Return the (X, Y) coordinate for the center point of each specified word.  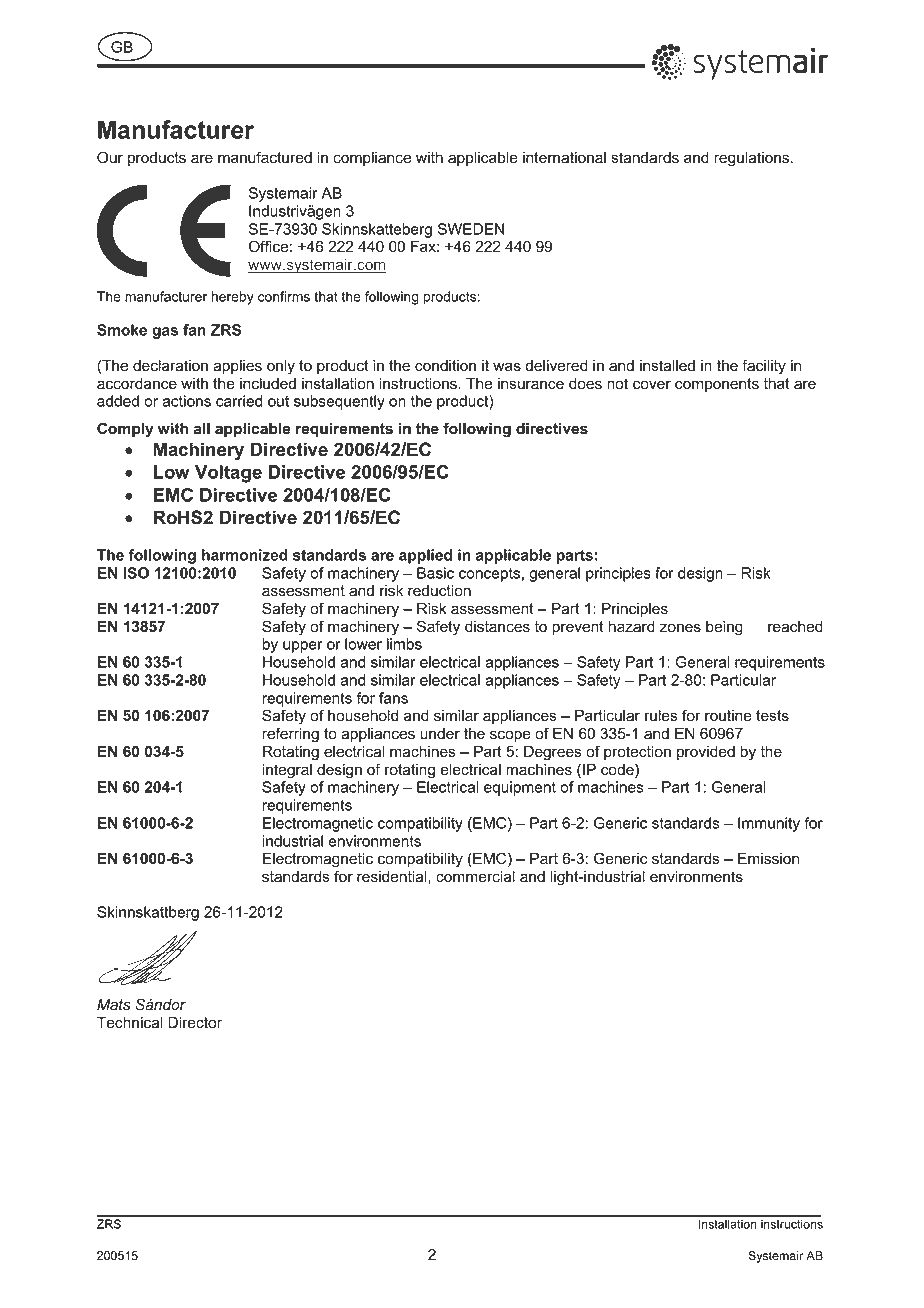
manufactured (265, 157)
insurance (531, 384)
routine (728, 716)
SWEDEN (471, 229)
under (440, 734)
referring (290, 735)
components (717, 385)
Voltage (228, 474)
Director (195, 1023)
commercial (475, 877)
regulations (753, 159)
